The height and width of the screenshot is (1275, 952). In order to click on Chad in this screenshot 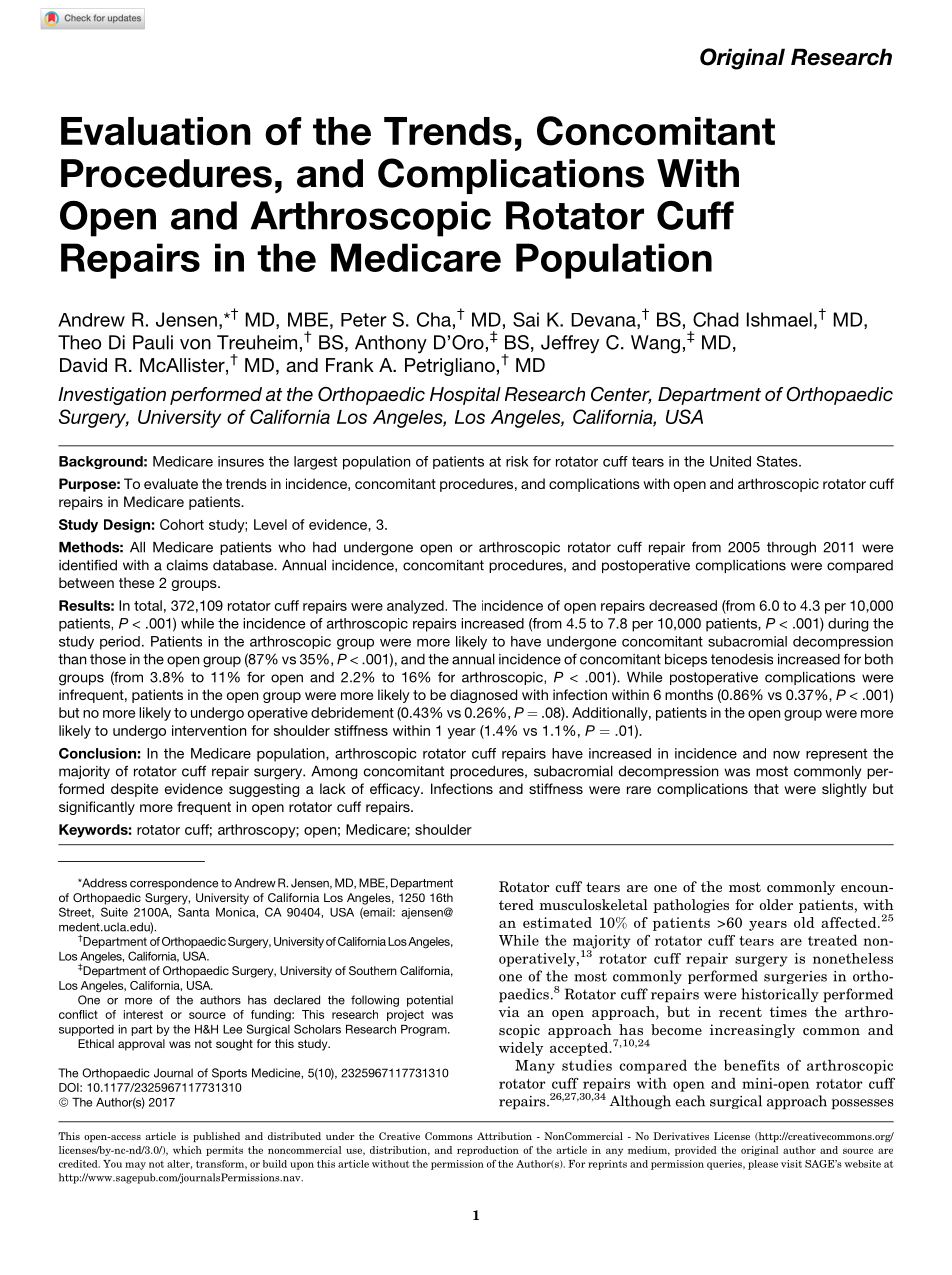, I will do `click(716, 319)`.
